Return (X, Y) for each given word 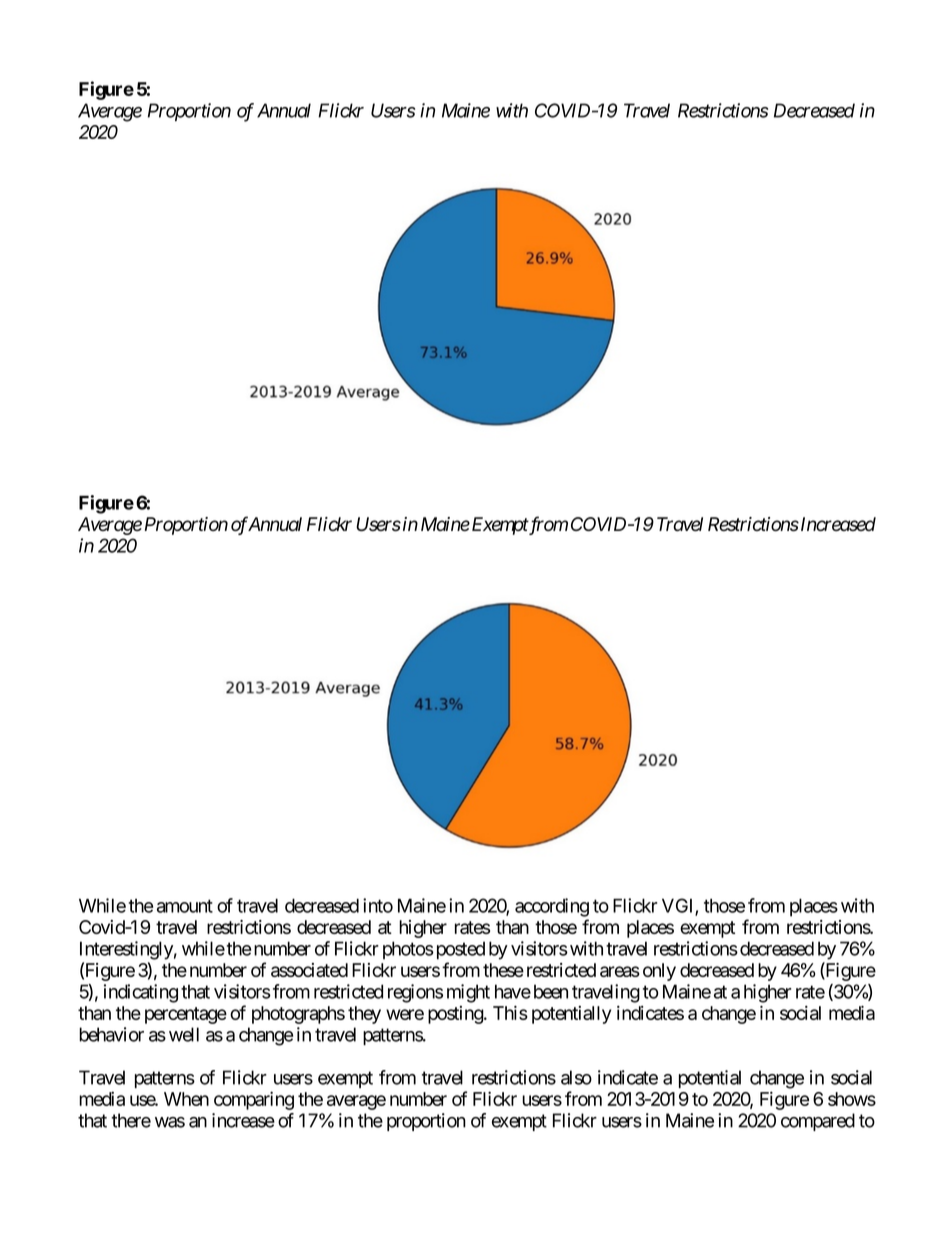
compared (818, 1122)
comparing (254, 1100)
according (552, 907)
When (186, 1099)
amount (185, 906)
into (378, 905)
